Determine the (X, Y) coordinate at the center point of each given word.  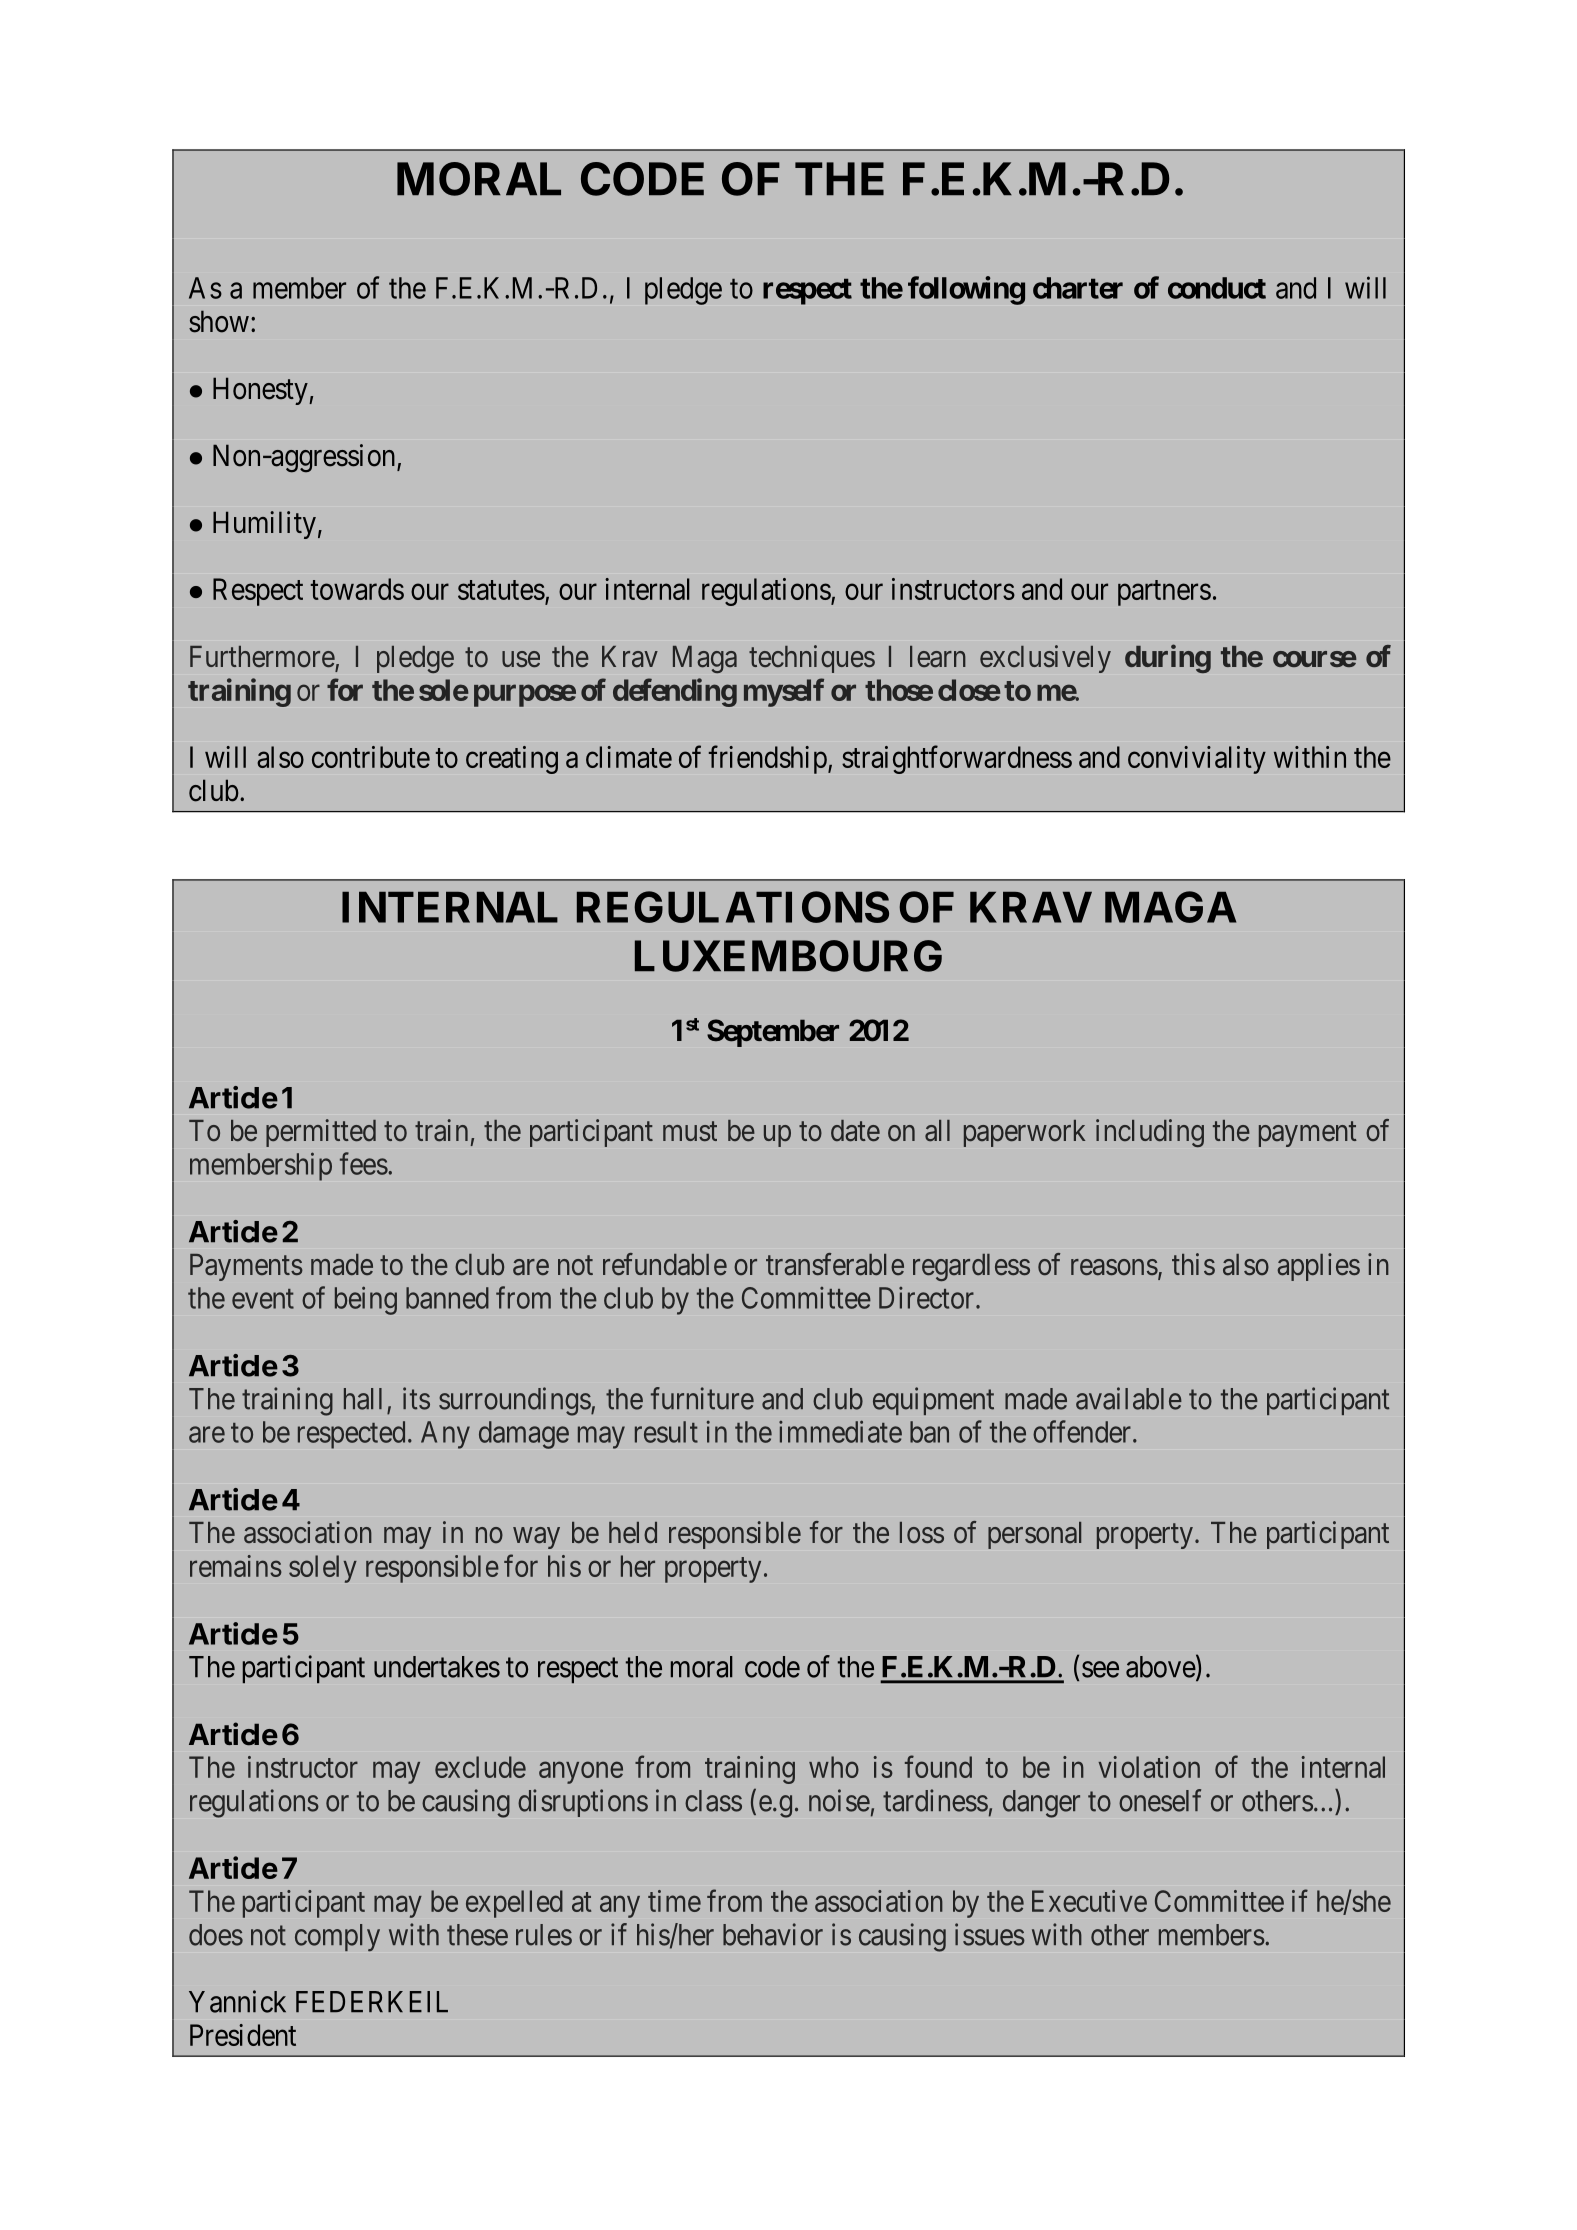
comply (337, 1937)
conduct (1217, 288)
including (1150, 1133)
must (690, 1131)
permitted (321, 1133)
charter (1078, 288)
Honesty (261, 391)
